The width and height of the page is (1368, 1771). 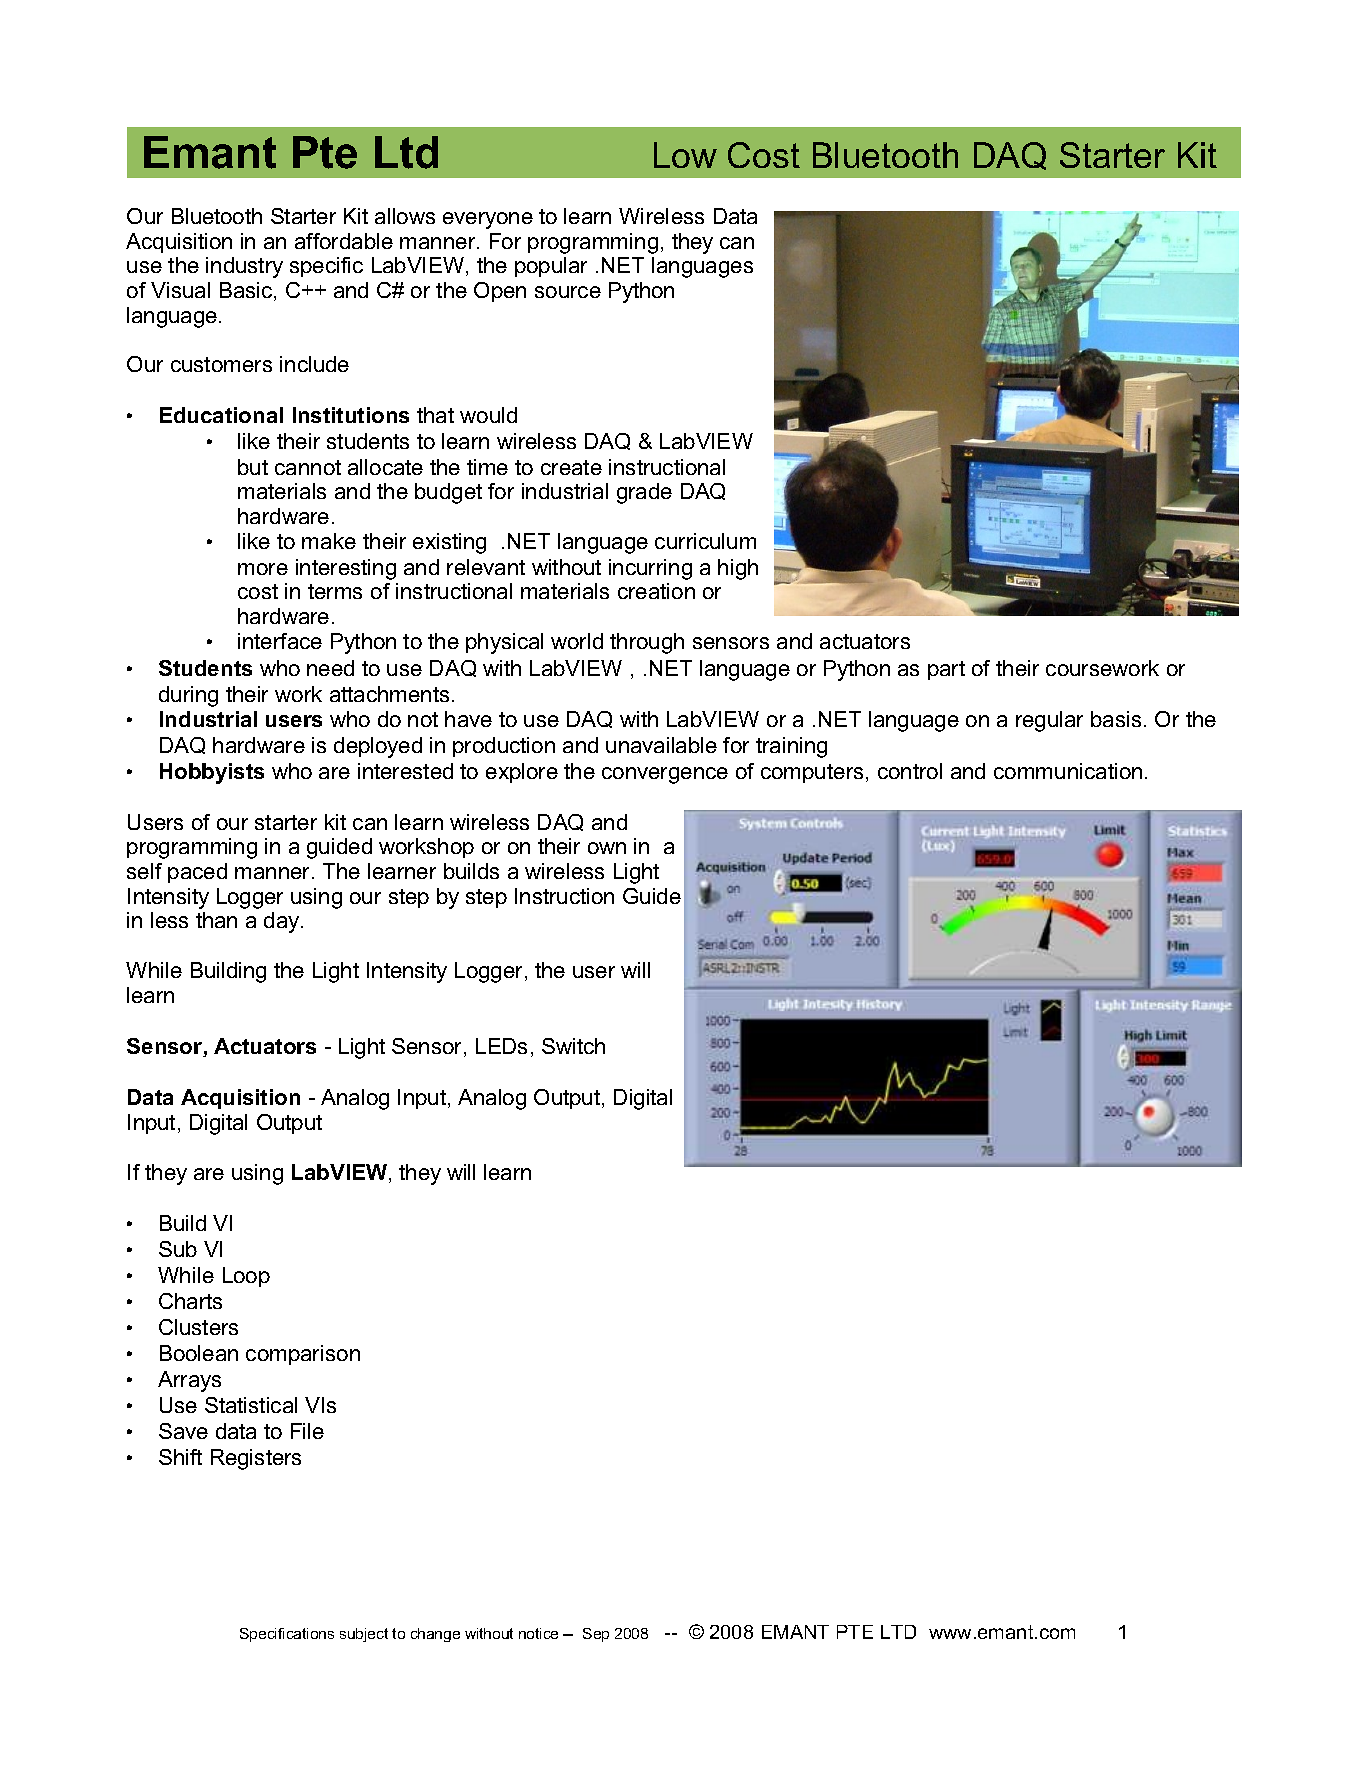 I want to click on communication, so click(x=1068, y=771).
